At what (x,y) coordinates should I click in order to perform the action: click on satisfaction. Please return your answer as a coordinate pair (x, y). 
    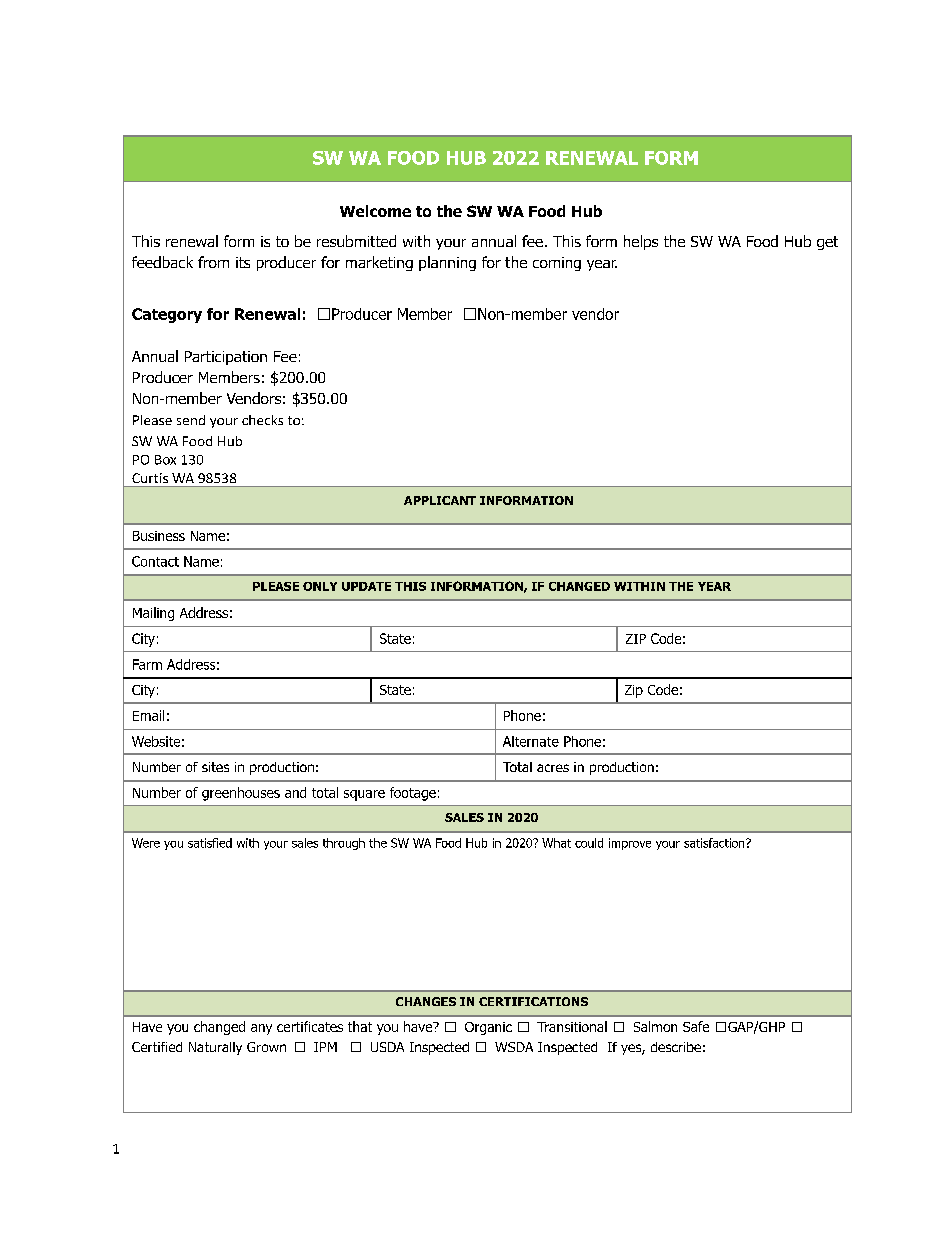
    Looking at the image, I should click on (715, 843).
